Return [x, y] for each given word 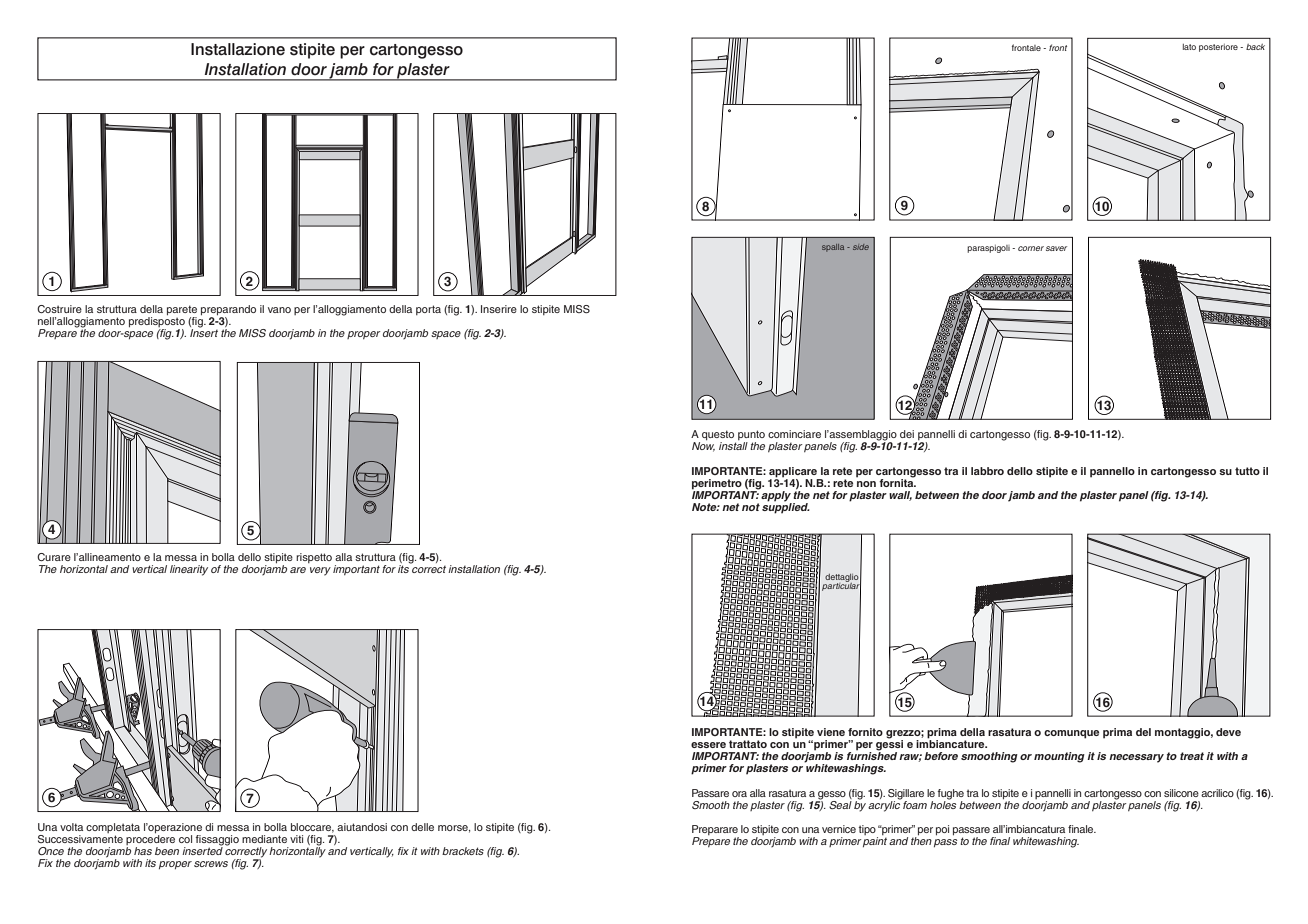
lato [1189, 47]
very [320, 571]
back [1255, 47]
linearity [189, 570]
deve [1228, 732]
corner [1031, 248]
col [185, 839]
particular [841, 587]
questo [719, 436]
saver [1056, 248]
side [861, 247]
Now [703, 446]
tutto [1247, 471]
